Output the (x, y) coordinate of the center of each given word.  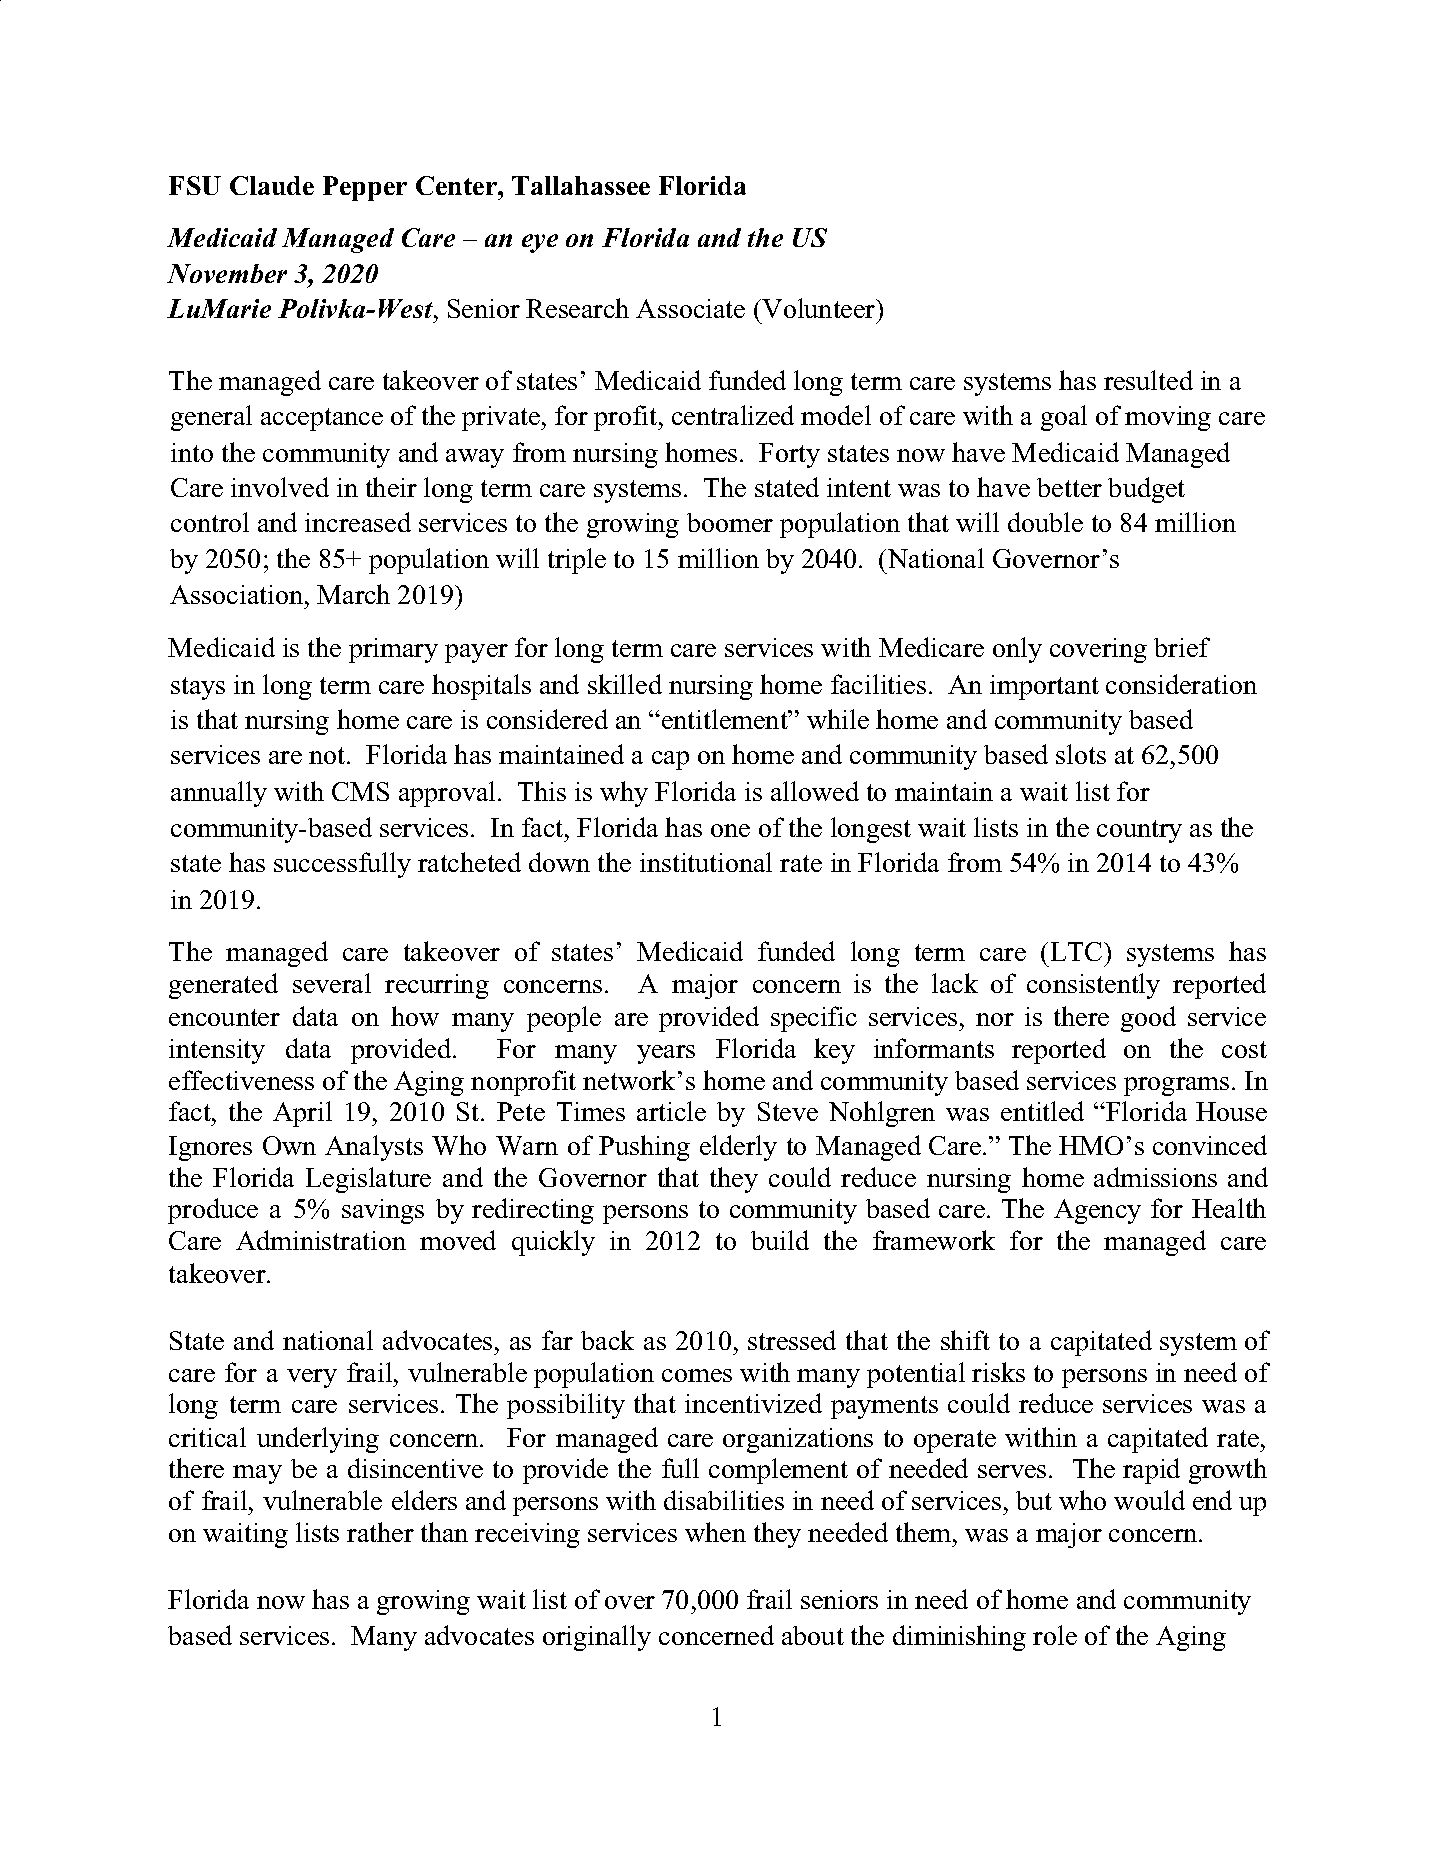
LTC (1078, 951)
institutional (706, 862)
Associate (690, 308)
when (715, 1532)
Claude (272, 185)
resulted (1148, 380)
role (1055, 1635)
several (332, 983)
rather (380, 1532)
